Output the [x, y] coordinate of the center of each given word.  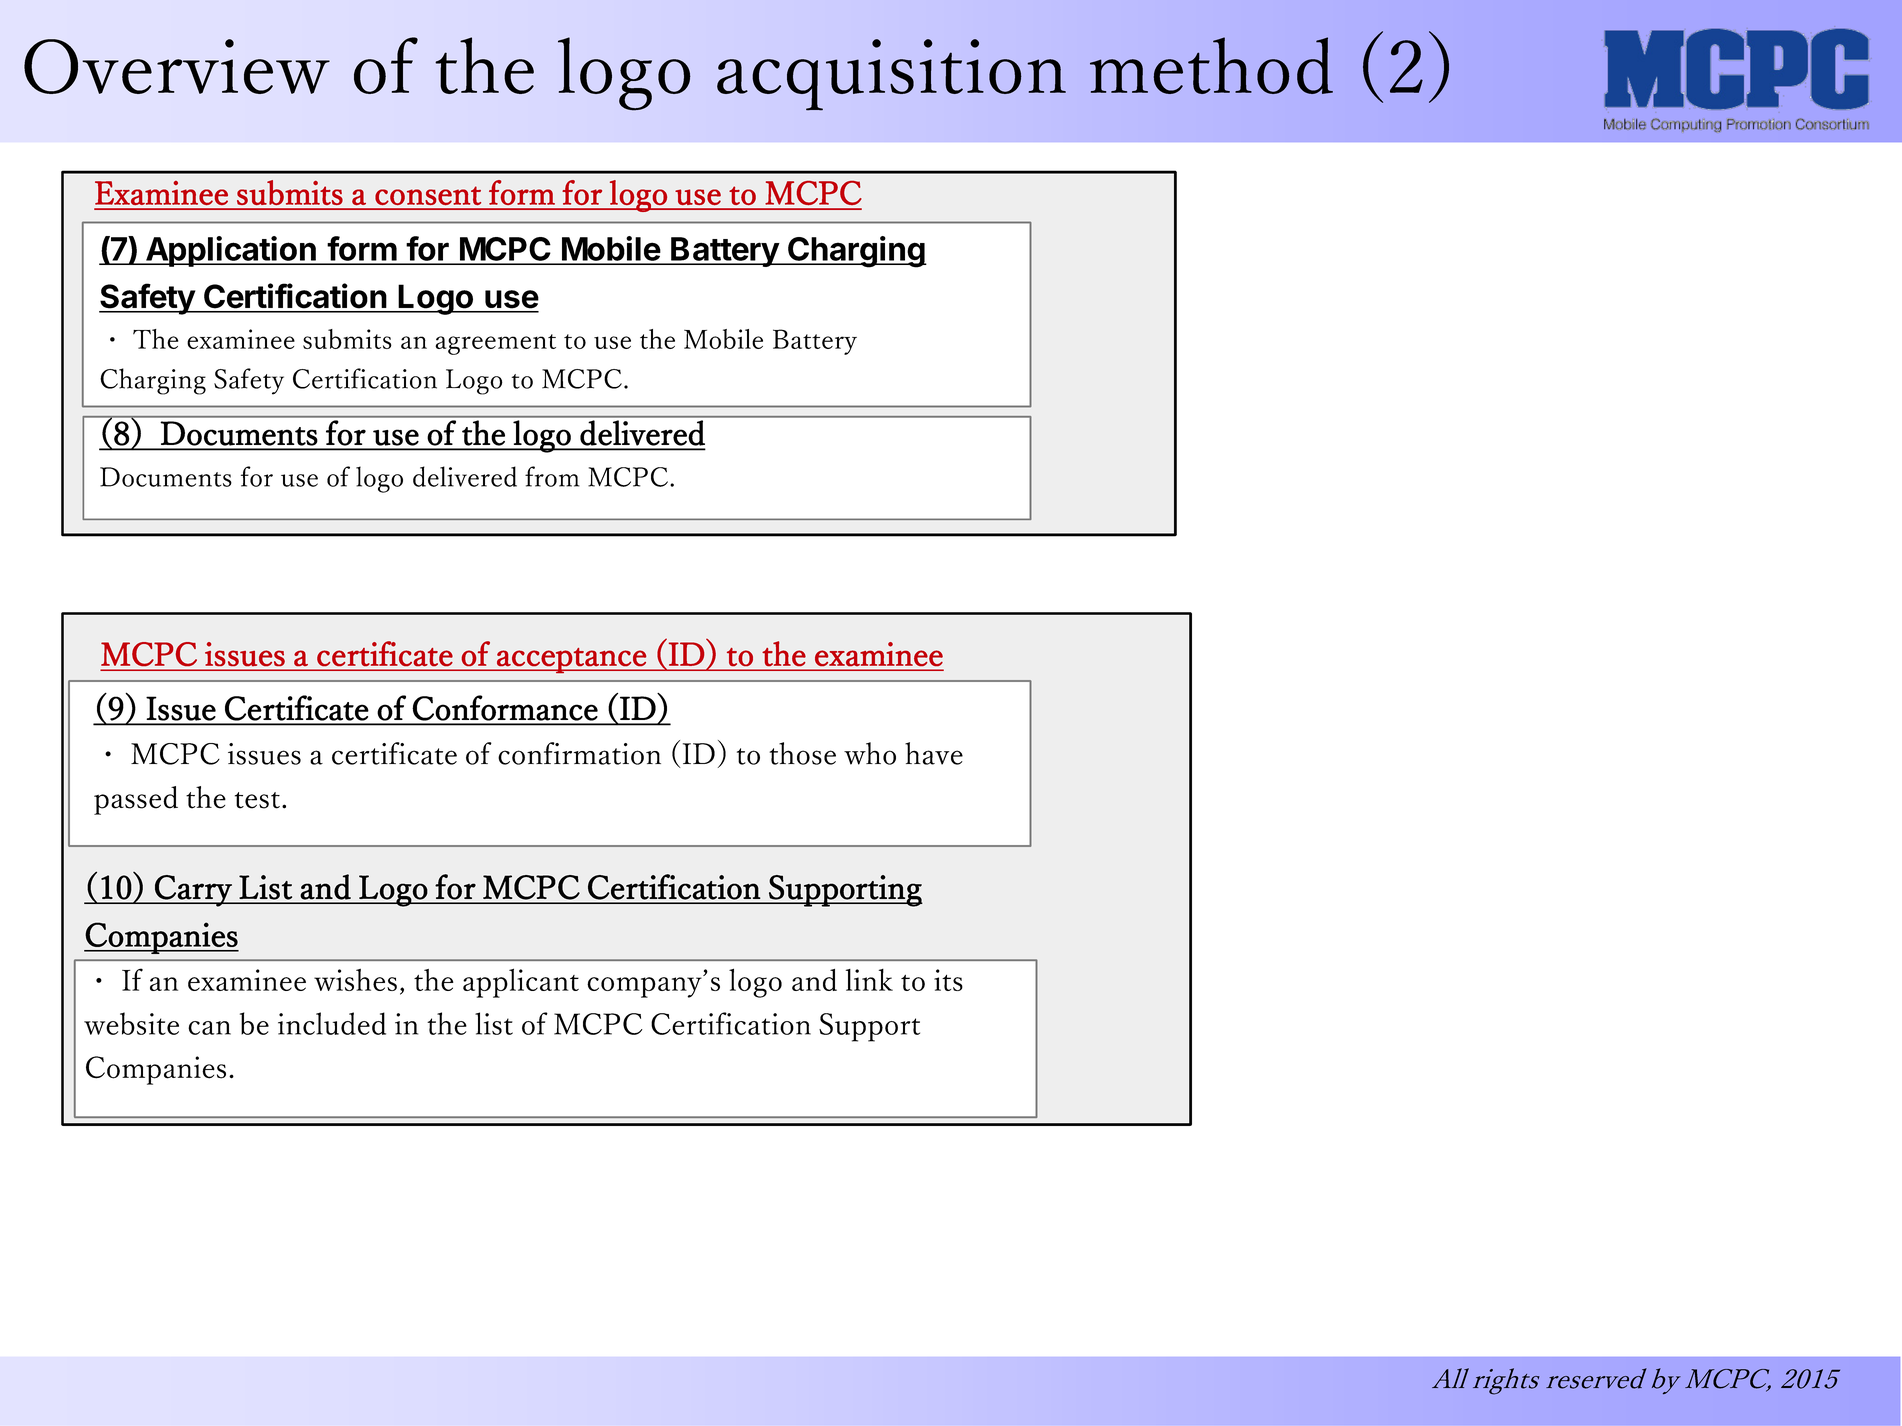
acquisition [891, 75]
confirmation [579, 753]
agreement [495, 344]
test [257, 800]
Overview [177, 66]
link [869, 980]
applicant [521, 983]
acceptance [571, 660]
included [332, 1023]
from [552, 476]
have [934, 753]
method [1211, 65]
